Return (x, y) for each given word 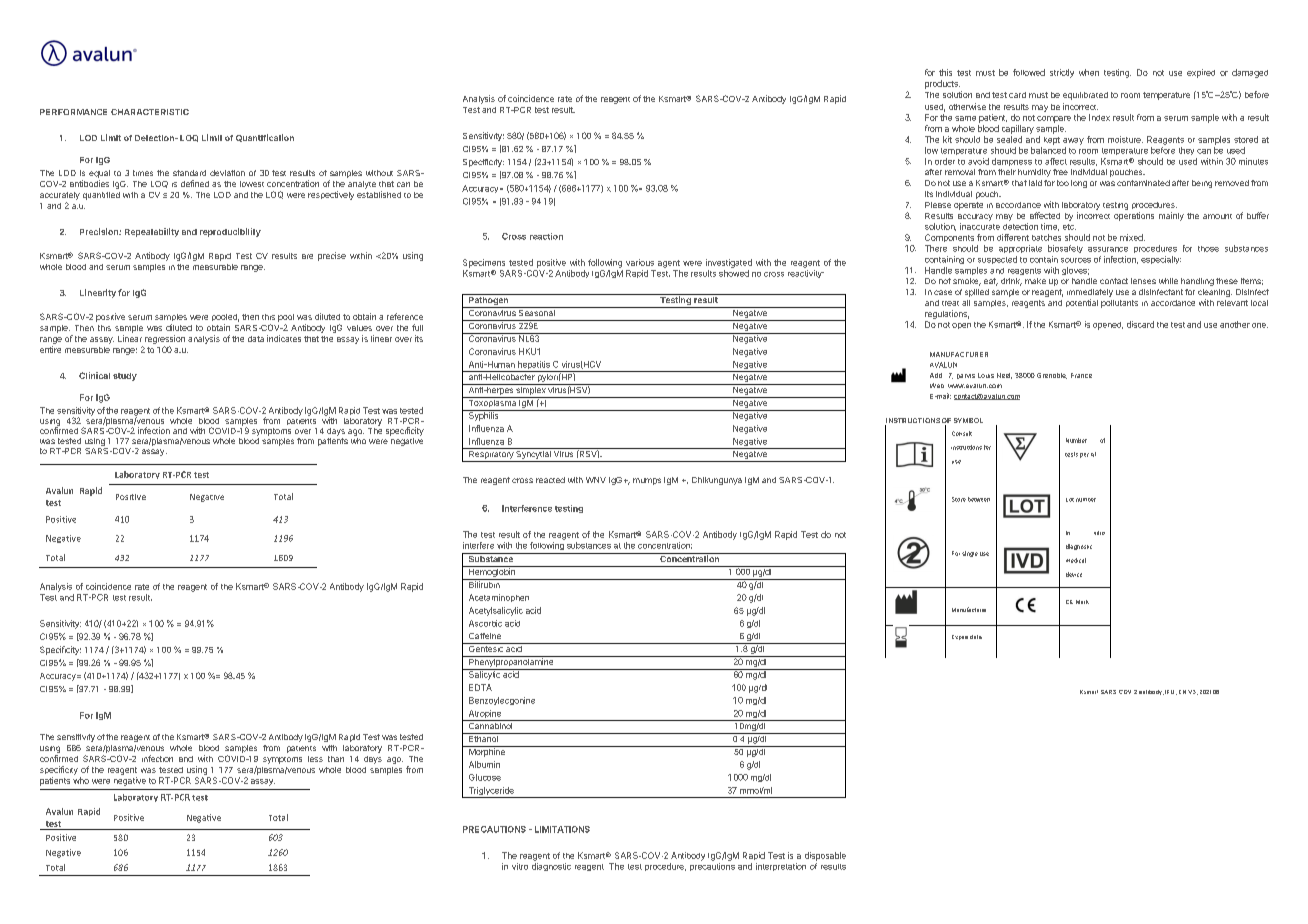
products (942, 84)
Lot (1070, 500)
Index (1099, 117)
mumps (647, 481)
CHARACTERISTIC (150, 112)
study (125, 377)
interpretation (781, 867)
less (315, 759)
